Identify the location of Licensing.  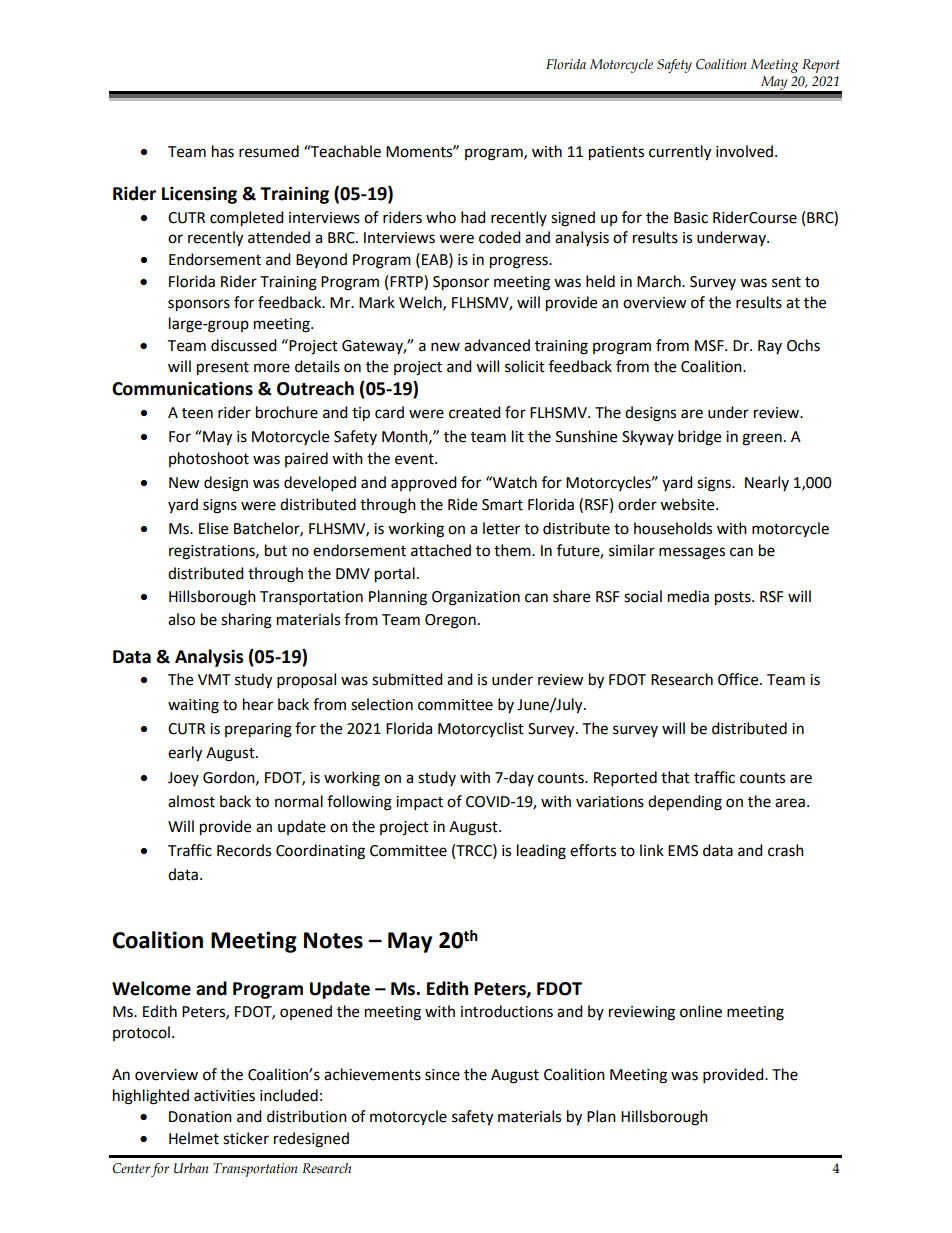
(199, 195).
